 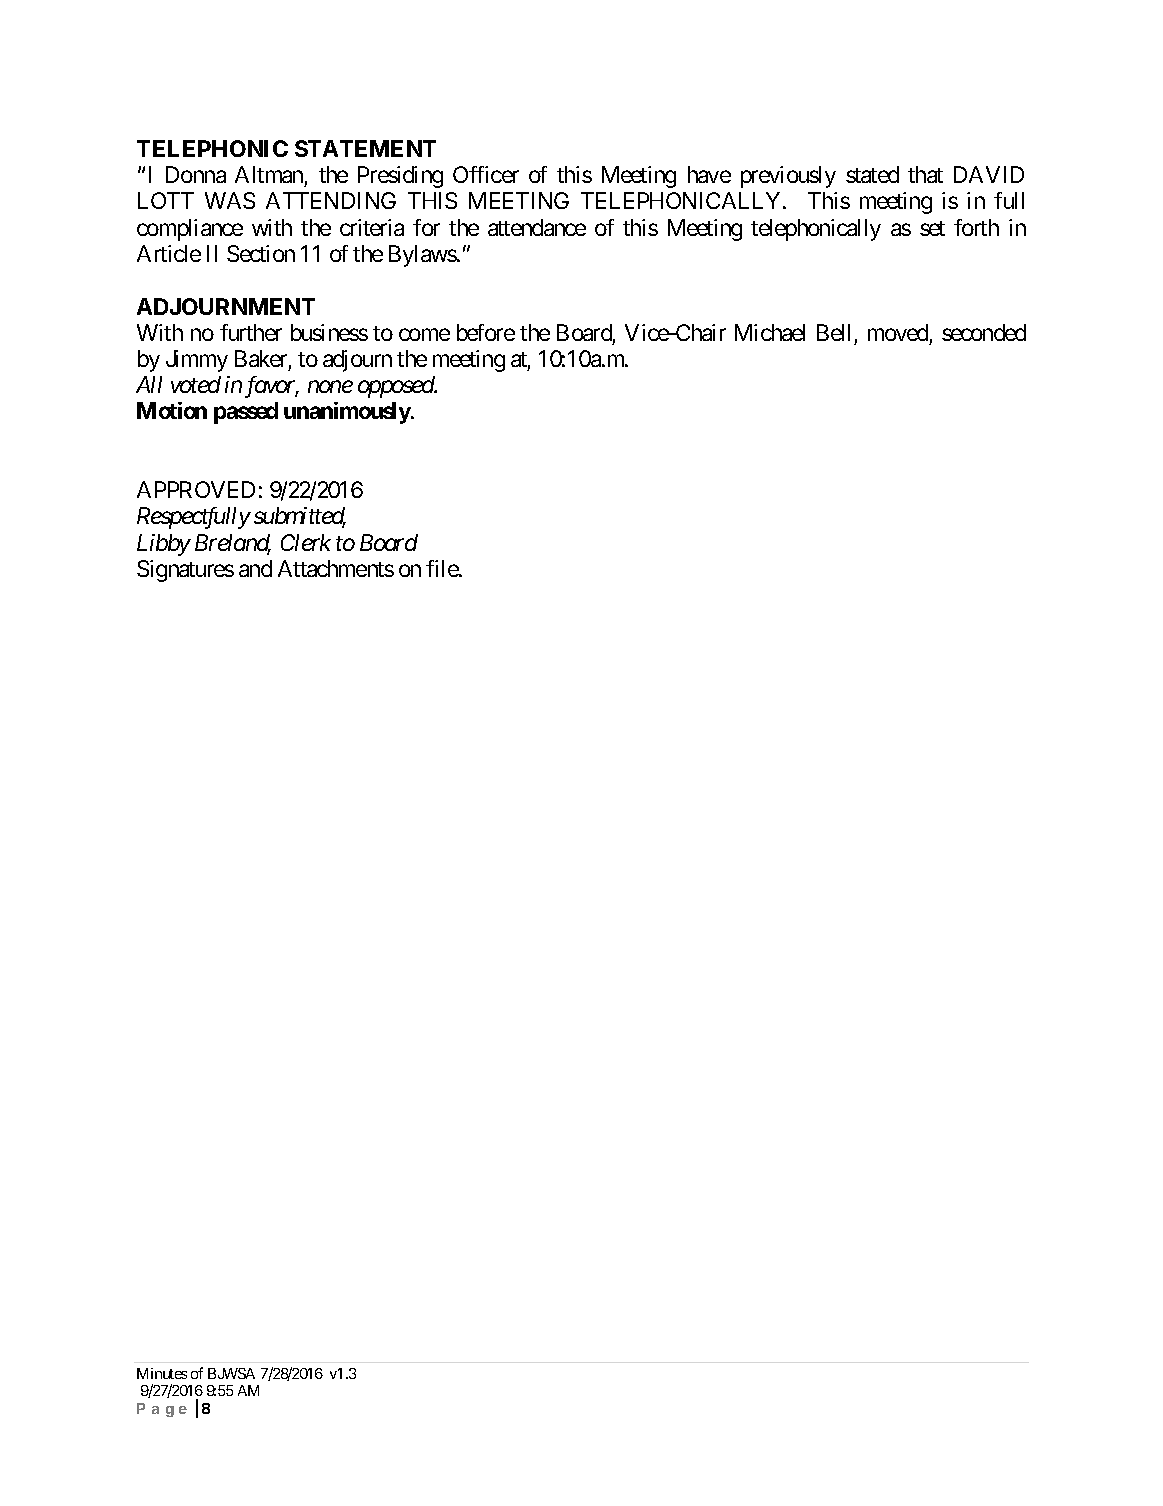 What do you see at coordinates (162, 1373) in the page?
I see `Minutes` at bounding box center [162, 1373].
